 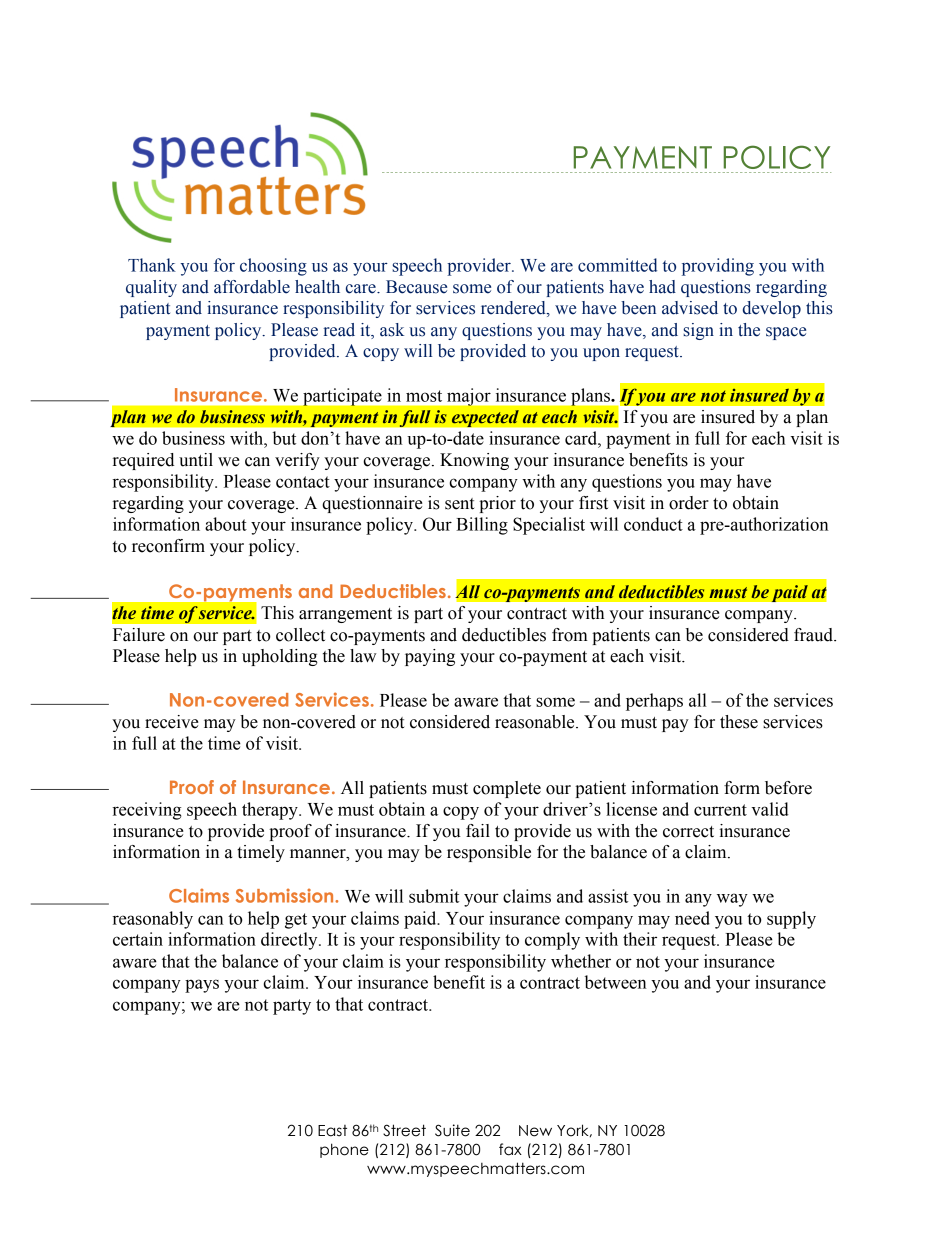 What do you see at coordinates (689, 503) in the screenshot?
I see `order` at bounding box center [689, 503].
